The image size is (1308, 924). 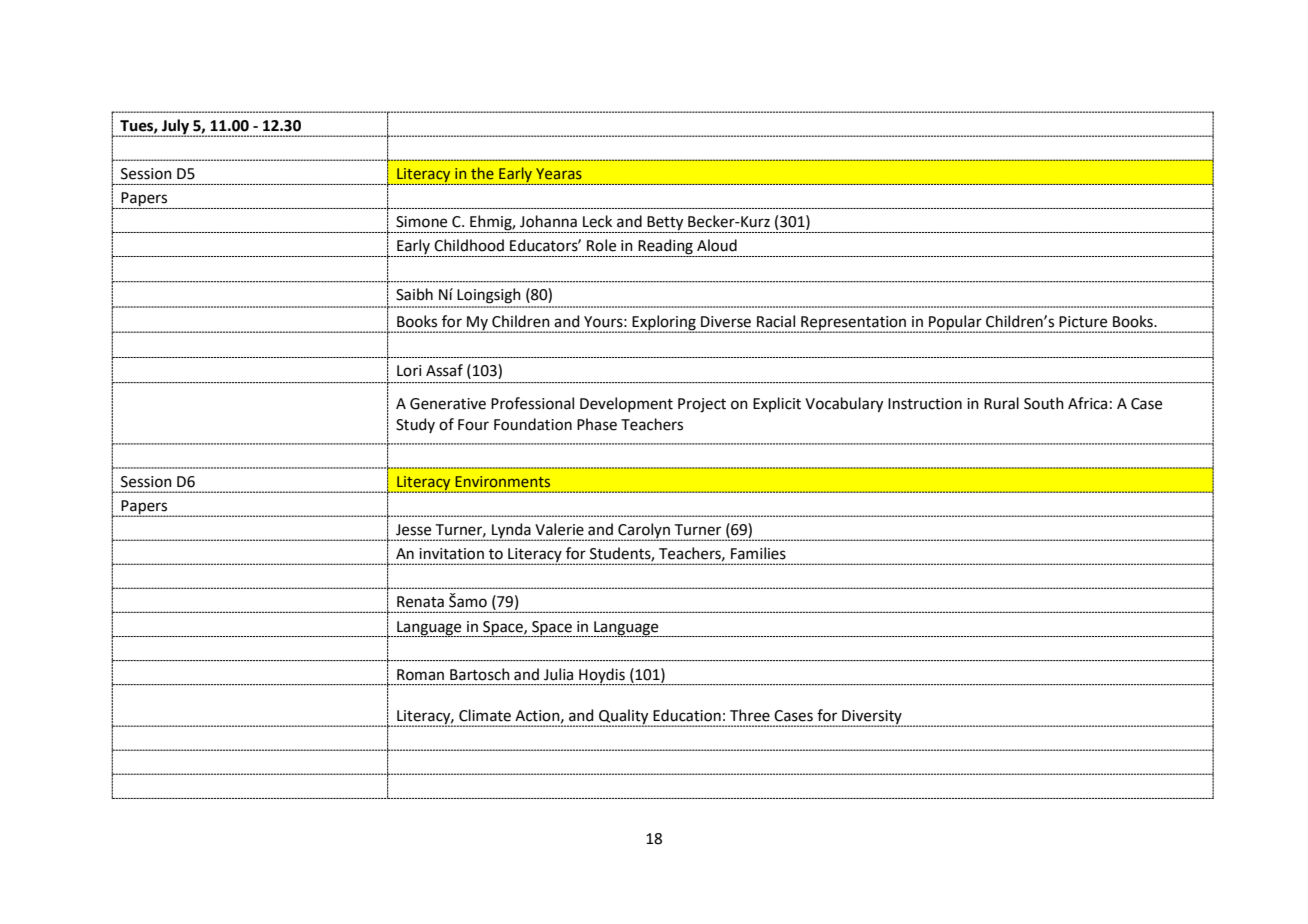 What do you see at coordinates (413, 530) in the screenshot?
I see `Jesse` at bounding box center [413, 530].
